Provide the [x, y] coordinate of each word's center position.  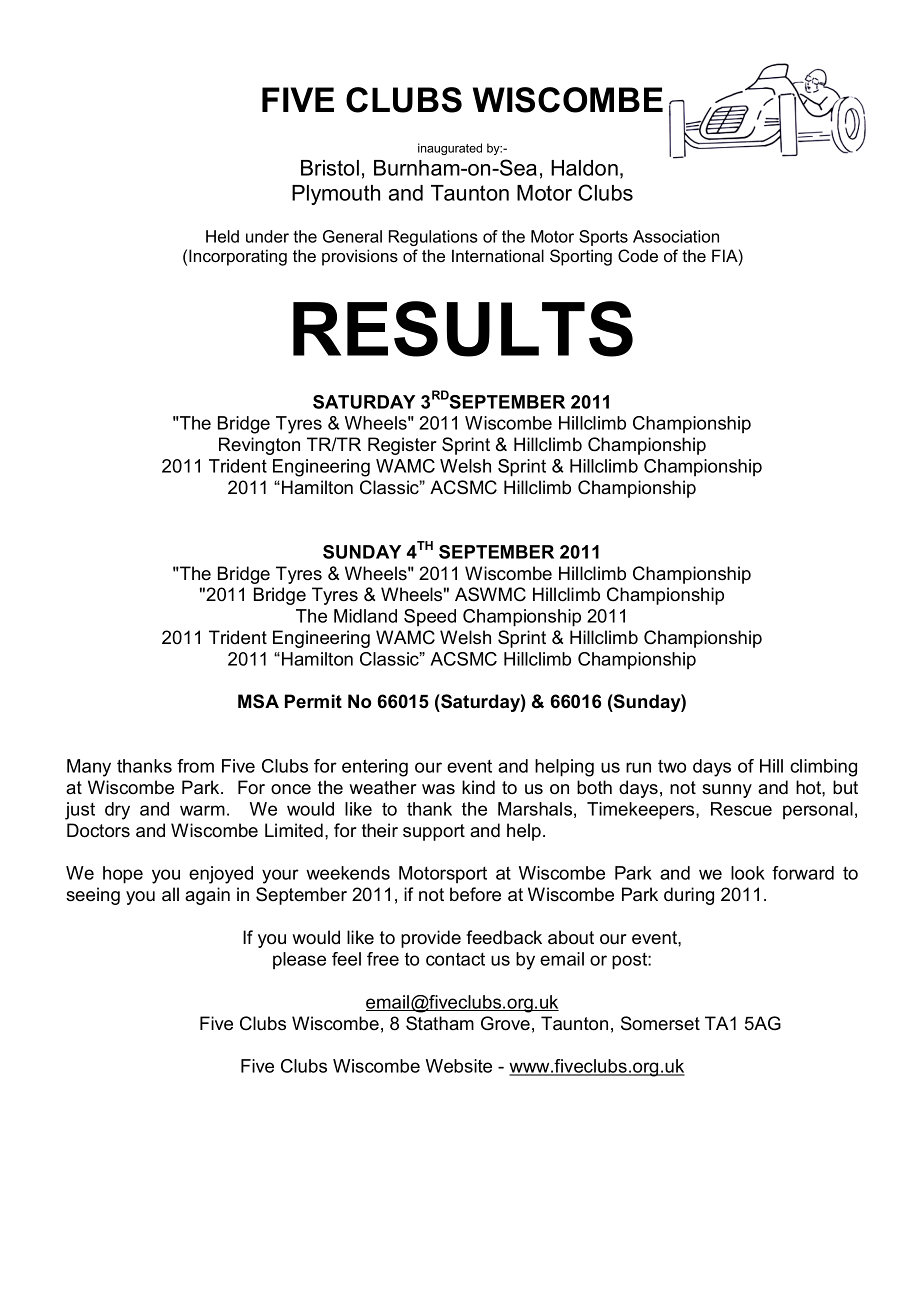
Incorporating [238, 257]
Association [676, 236]
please [299, 960]
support [434, 832]
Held [222, 236]
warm [202, 810]
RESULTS [463, 329]
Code [638, 256]
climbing [823, 768]
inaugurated [450, 149]
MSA [258, 701]
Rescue [741, 809]
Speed [430, 617]
